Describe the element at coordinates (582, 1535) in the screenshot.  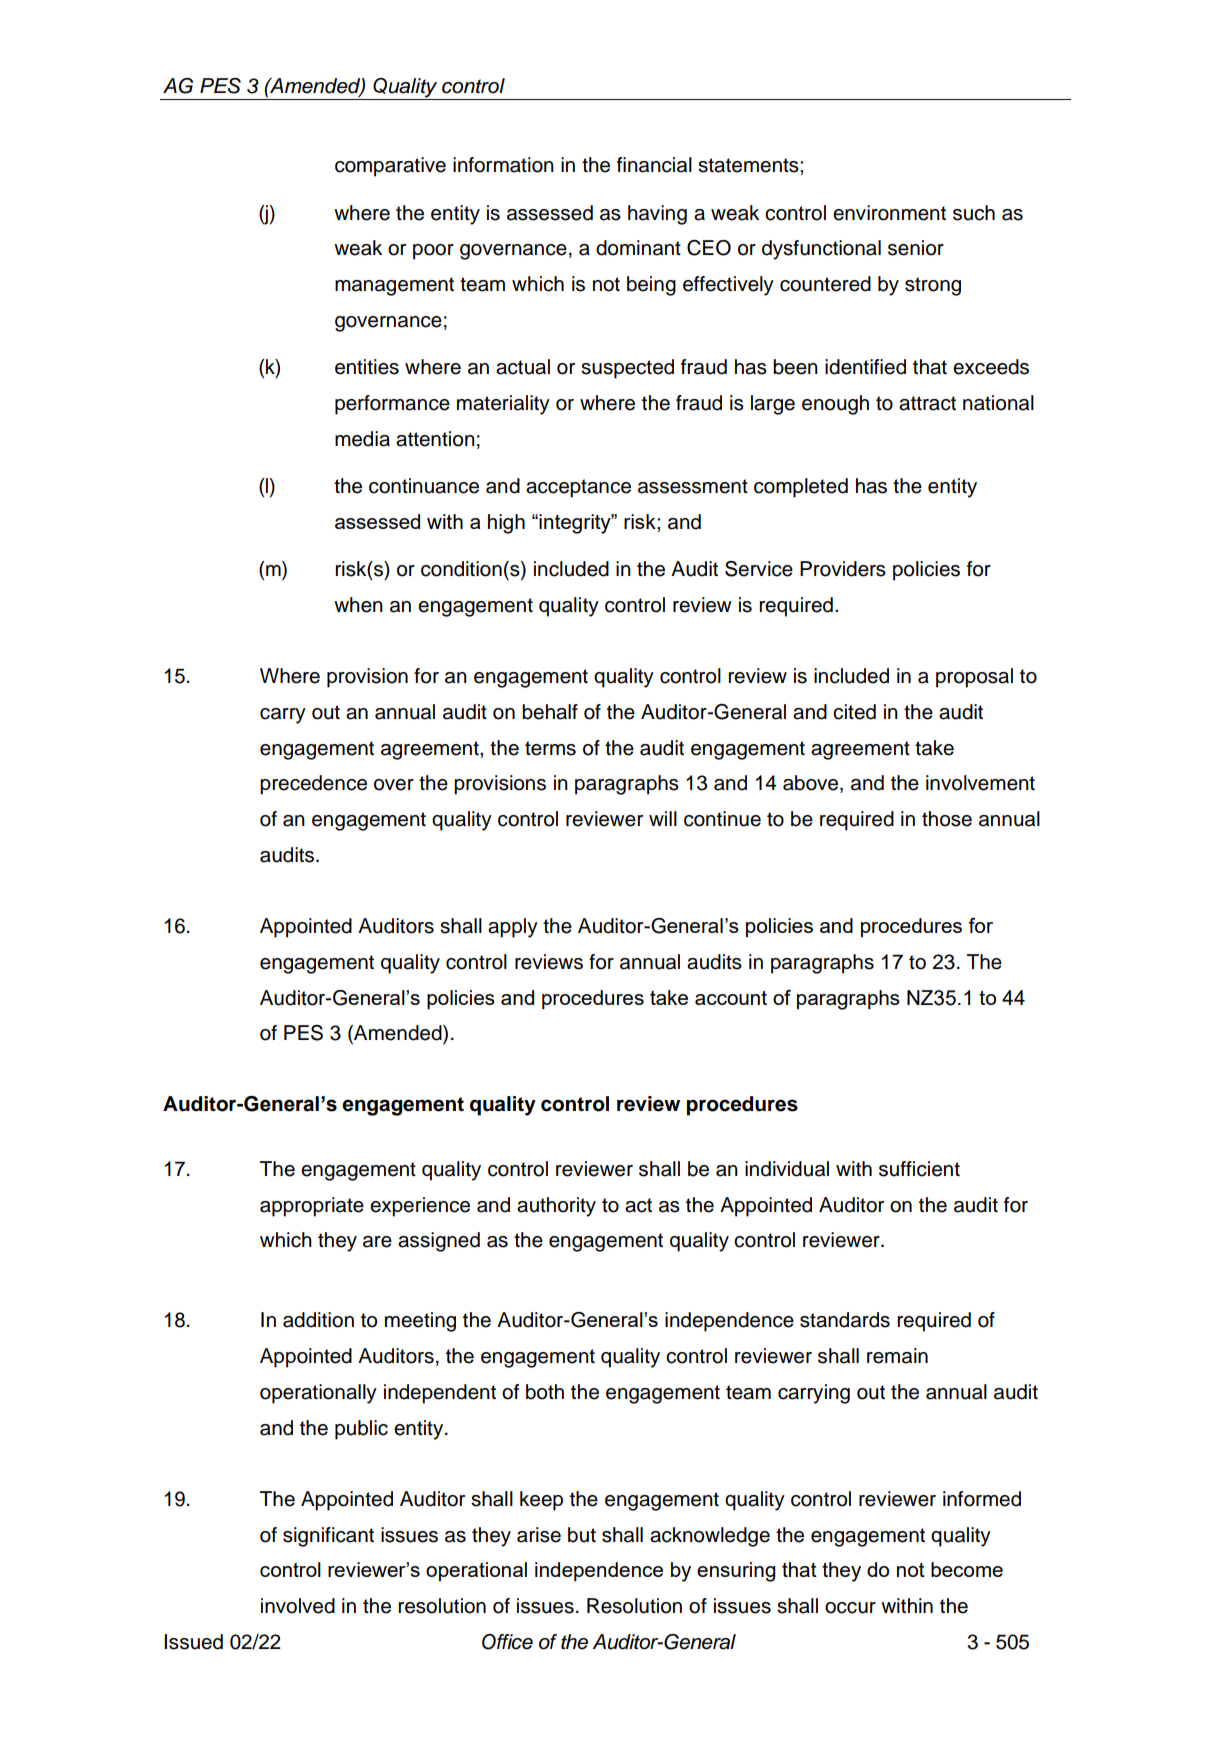
I see `but` at that location.
